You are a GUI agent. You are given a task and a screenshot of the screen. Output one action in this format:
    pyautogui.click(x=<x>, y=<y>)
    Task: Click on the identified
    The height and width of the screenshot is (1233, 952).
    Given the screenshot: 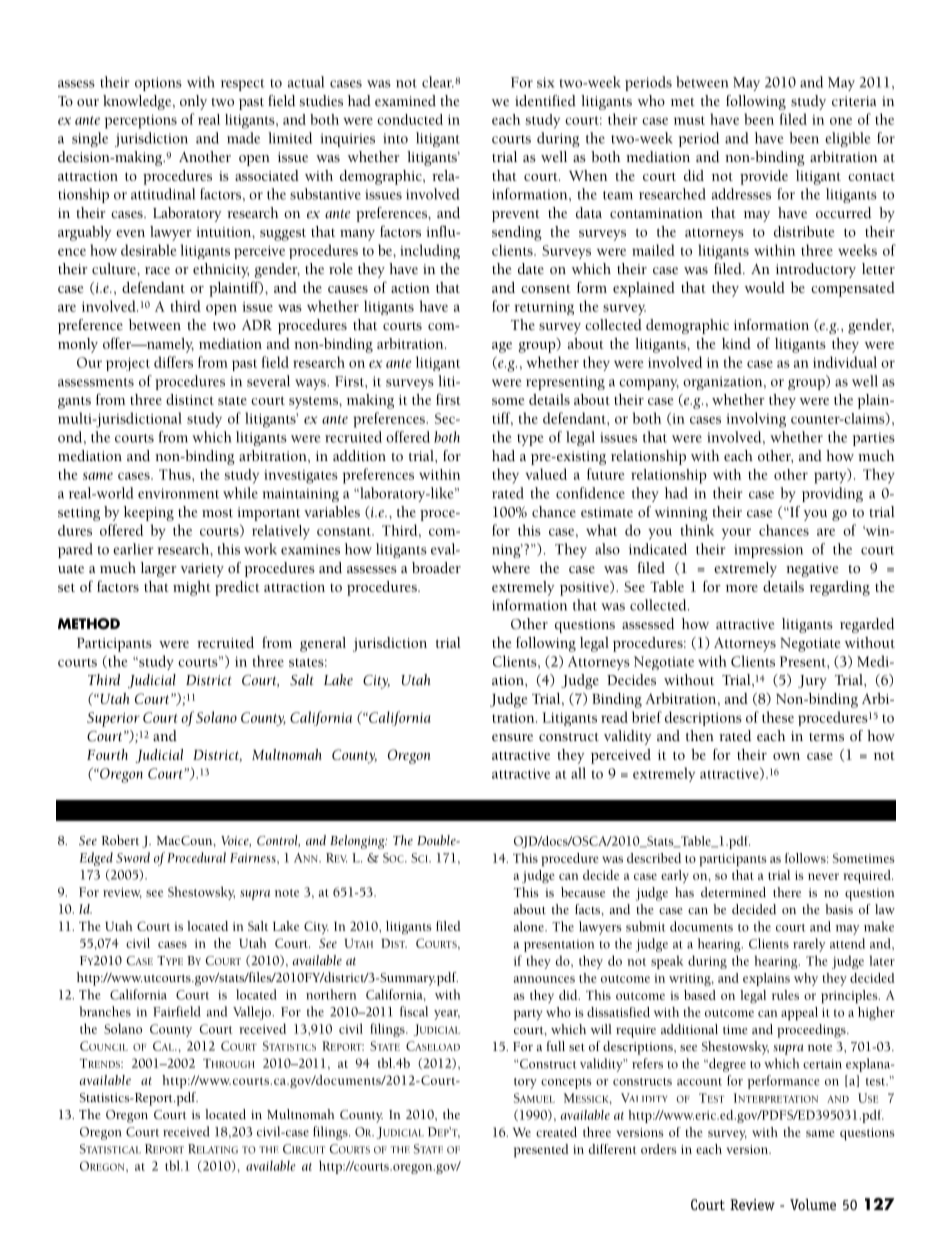 What is the action you would take?
    pyautogui.click(x=545, y=100)
